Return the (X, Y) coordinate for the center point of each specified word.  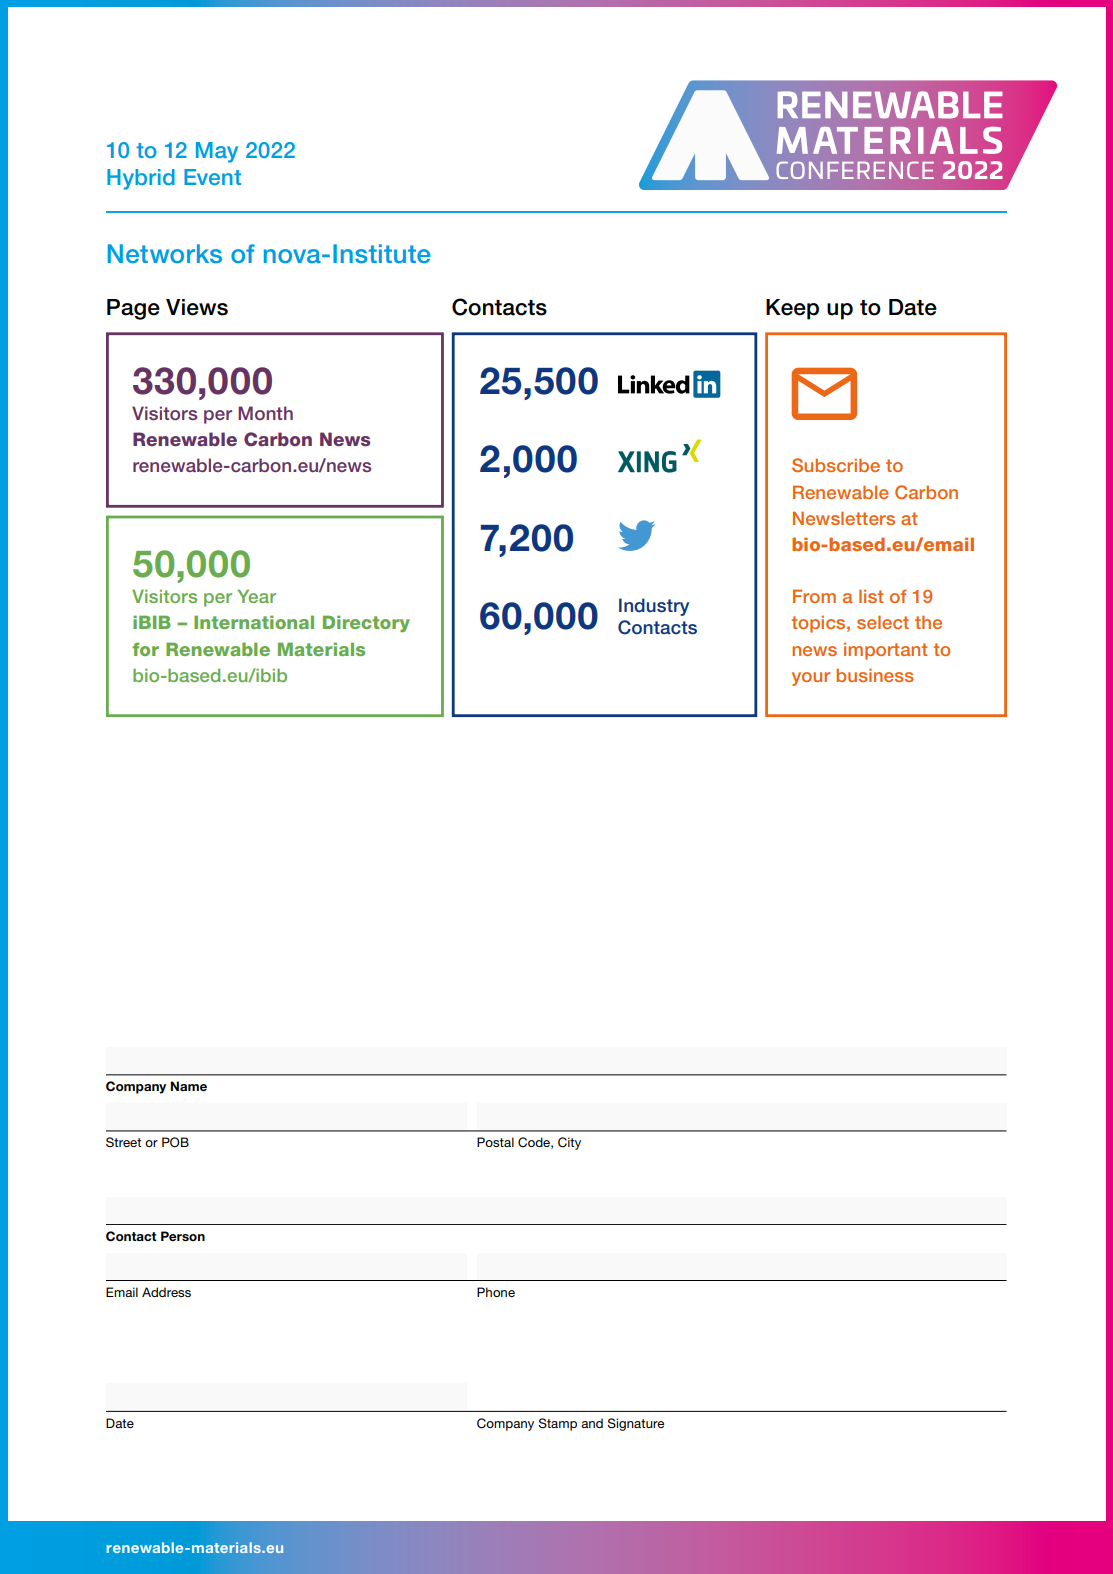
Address (166, 1292)
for (145, 649)
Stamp (557, 1424)
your (811, 679)
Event (212, 177)
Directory (366, 623)
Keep (792, 309)
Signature (635, 1424)
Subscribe (836, 465)
